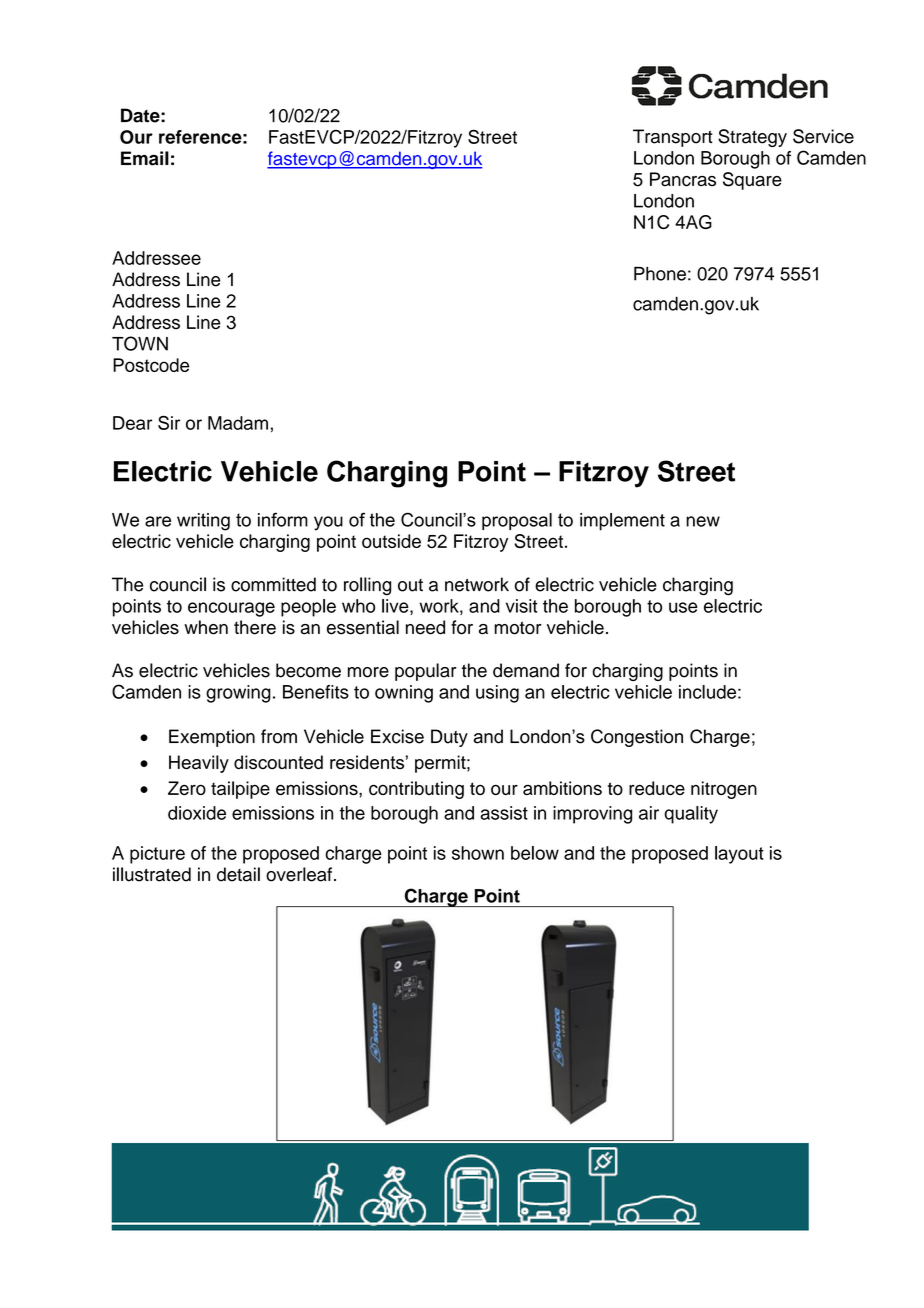  I want to click on use, so click(683, 607).
